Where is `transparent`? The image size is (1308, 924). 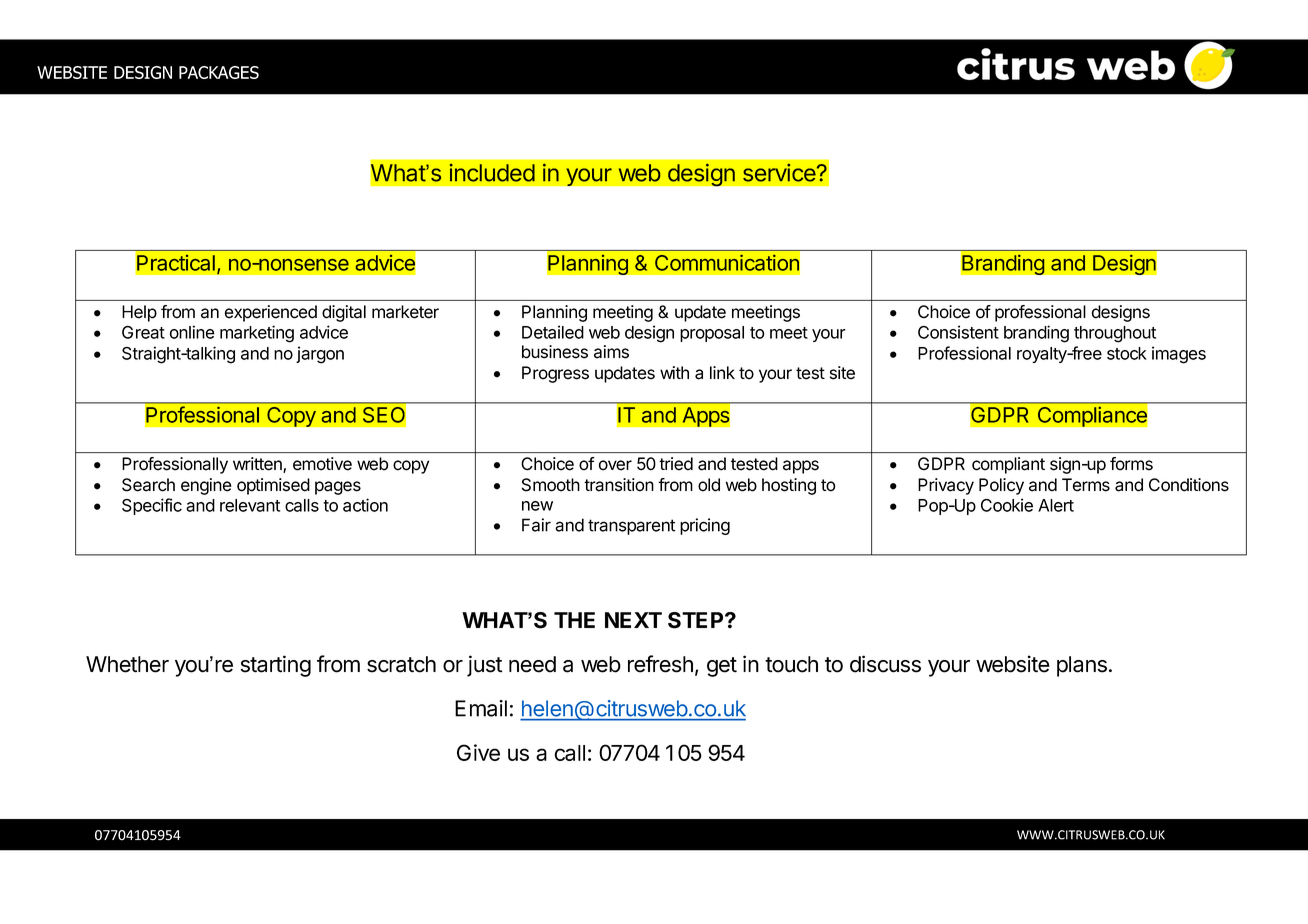
transparent is located at coordinates (631, 527).
